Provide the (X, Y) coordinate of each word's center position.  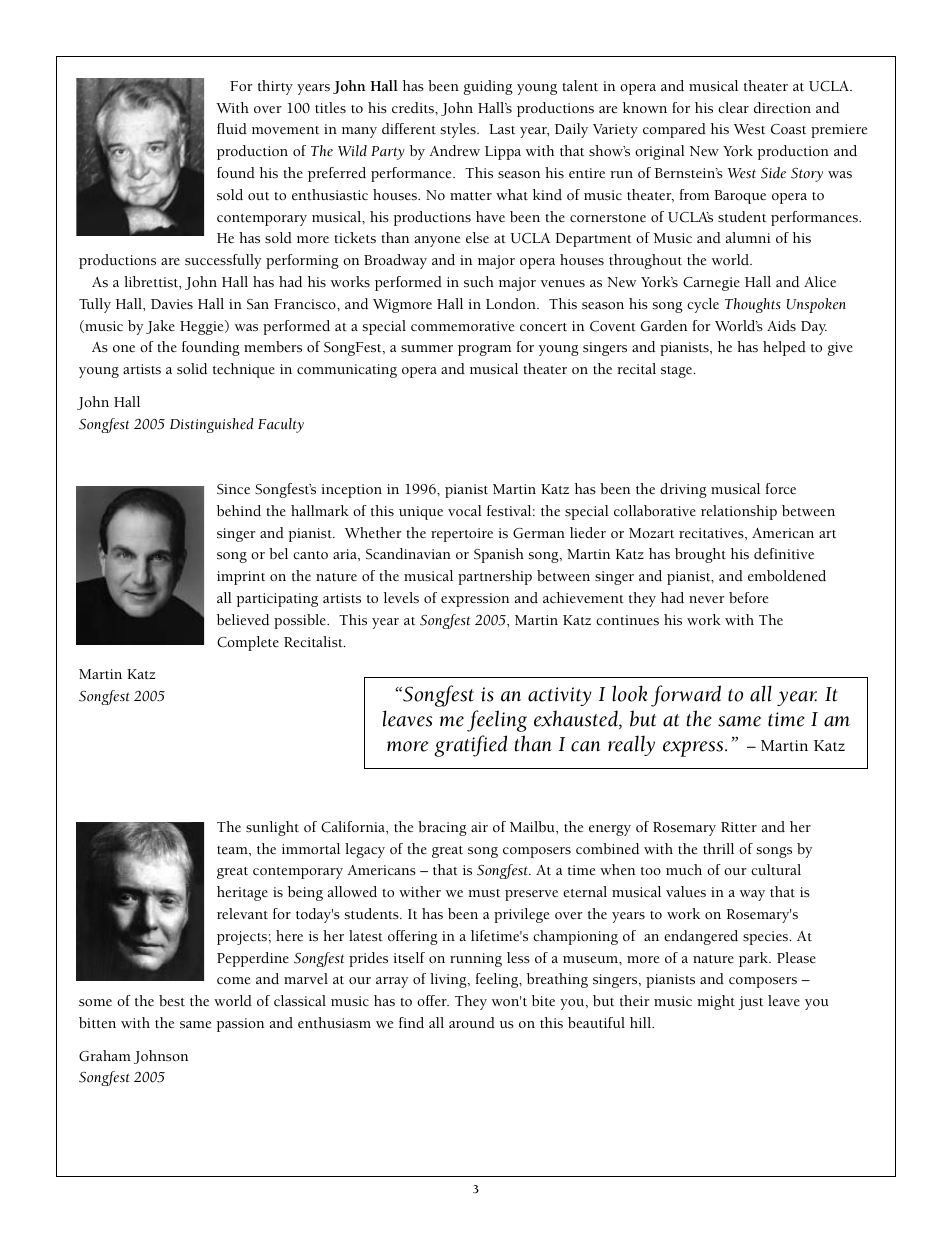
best (172, 1001)
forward (686, 696)
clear (733, 107)
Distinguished (211, 425)
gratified (470, 746)
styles (459, 130)
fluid (232, 128)
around (472, 1023)
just (750, 1003)
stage (678, 372)
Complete (248, 643)
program (484, 350)
